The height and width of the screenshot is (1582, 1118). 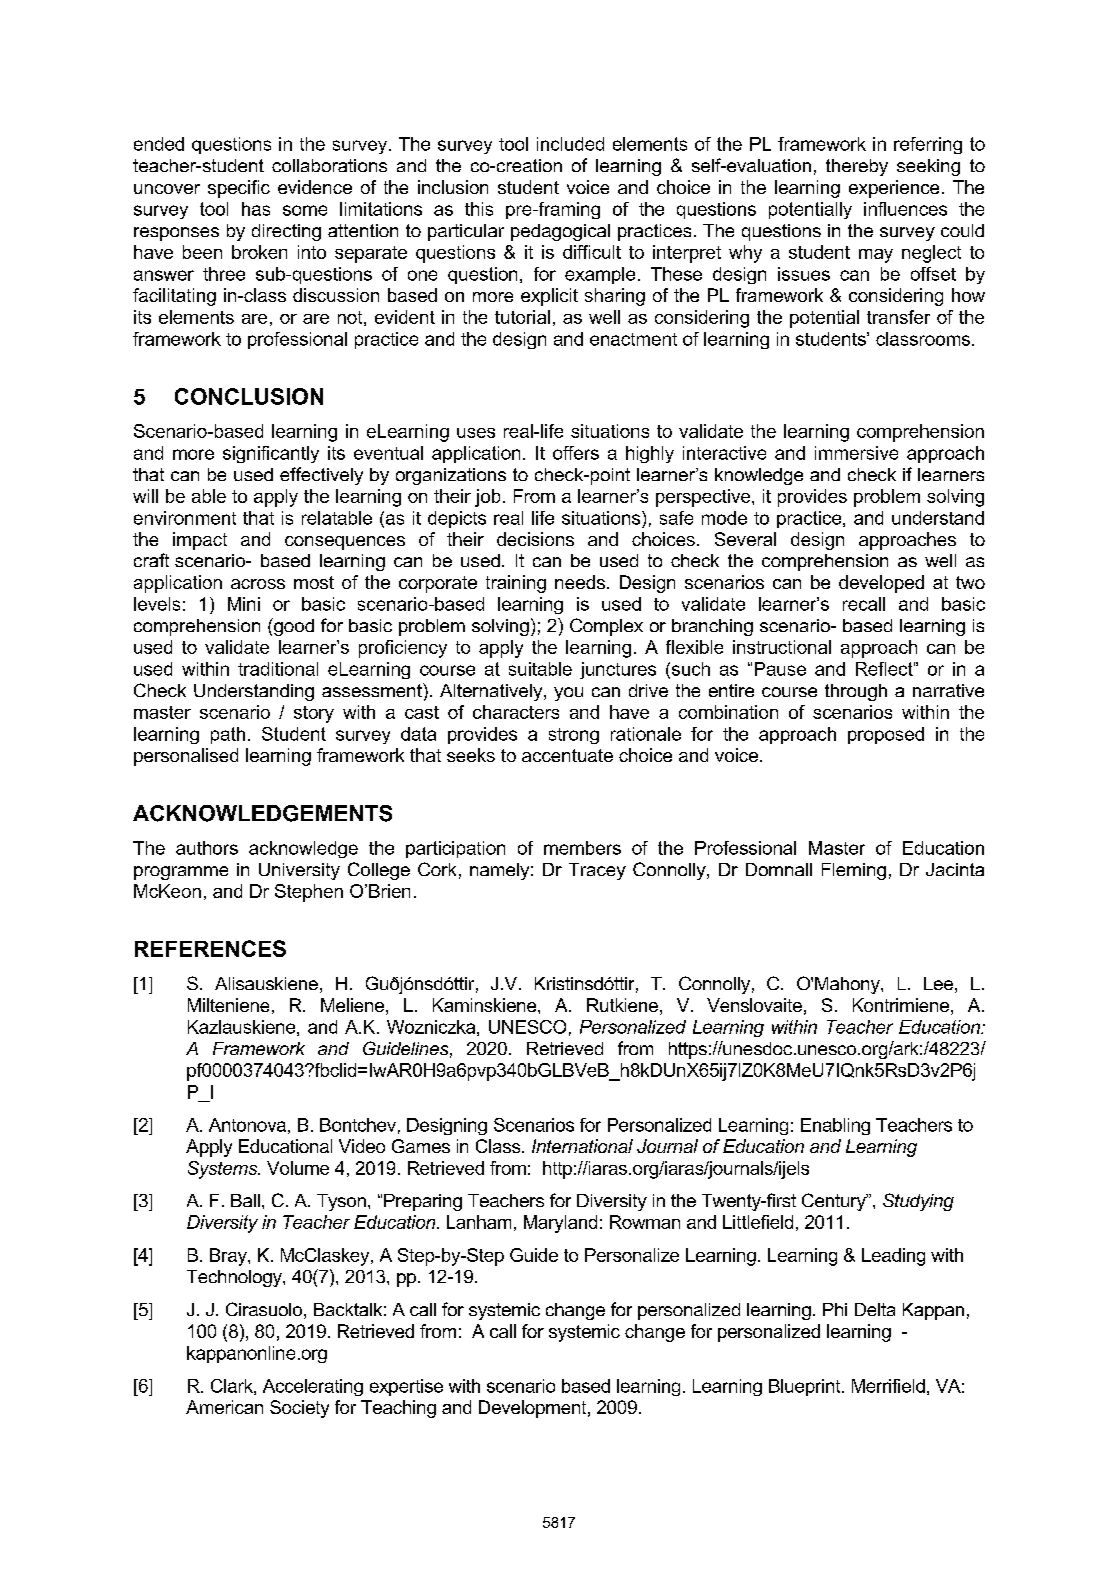 What do you see at coordinates (570, 144) in the screenshot?
I see `included` at bounding box center [570, 144].
